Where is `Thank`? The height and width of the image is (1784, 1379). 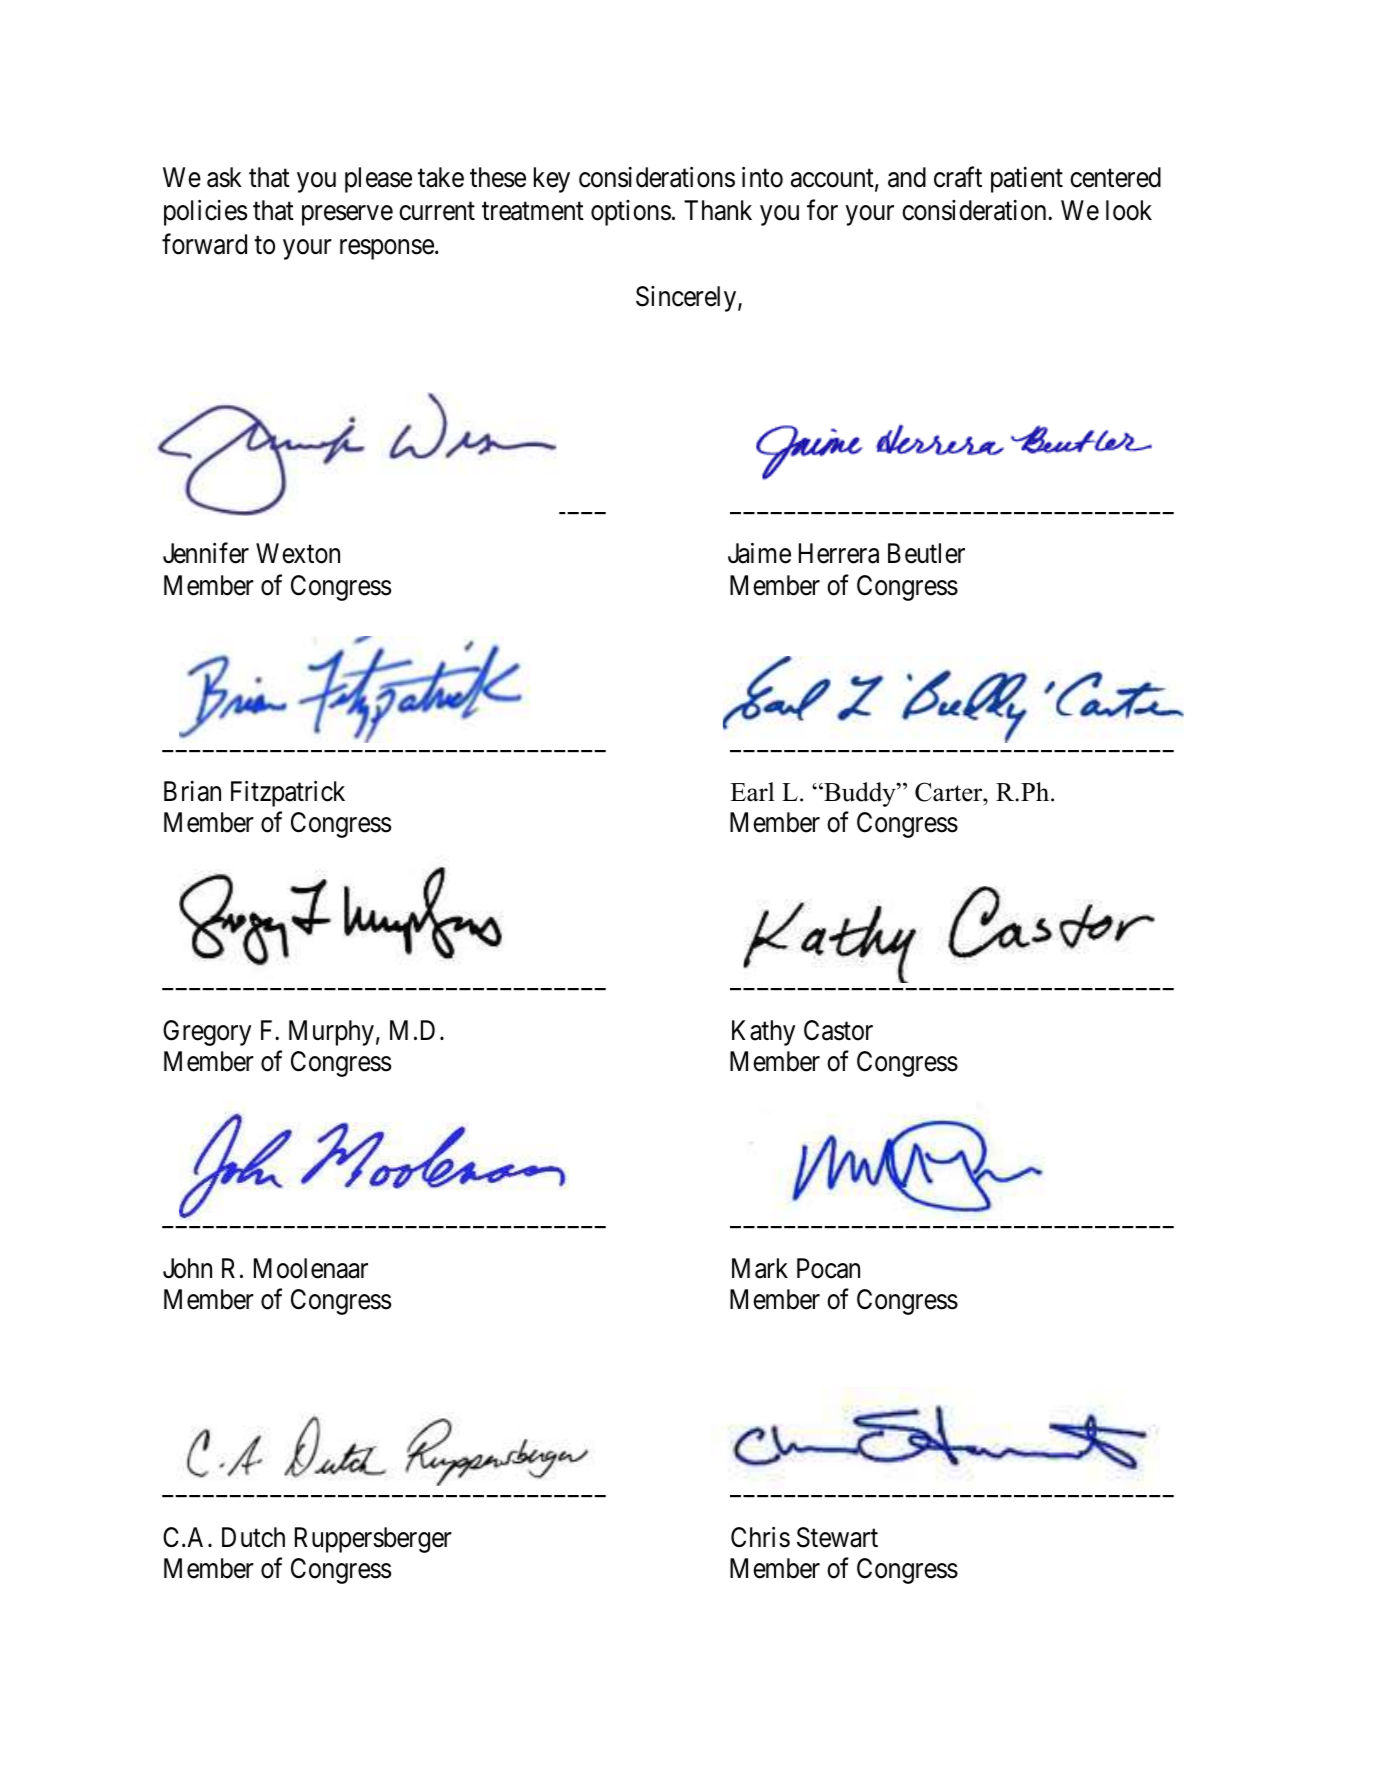 Thank is located at coordinates (718, 210).
